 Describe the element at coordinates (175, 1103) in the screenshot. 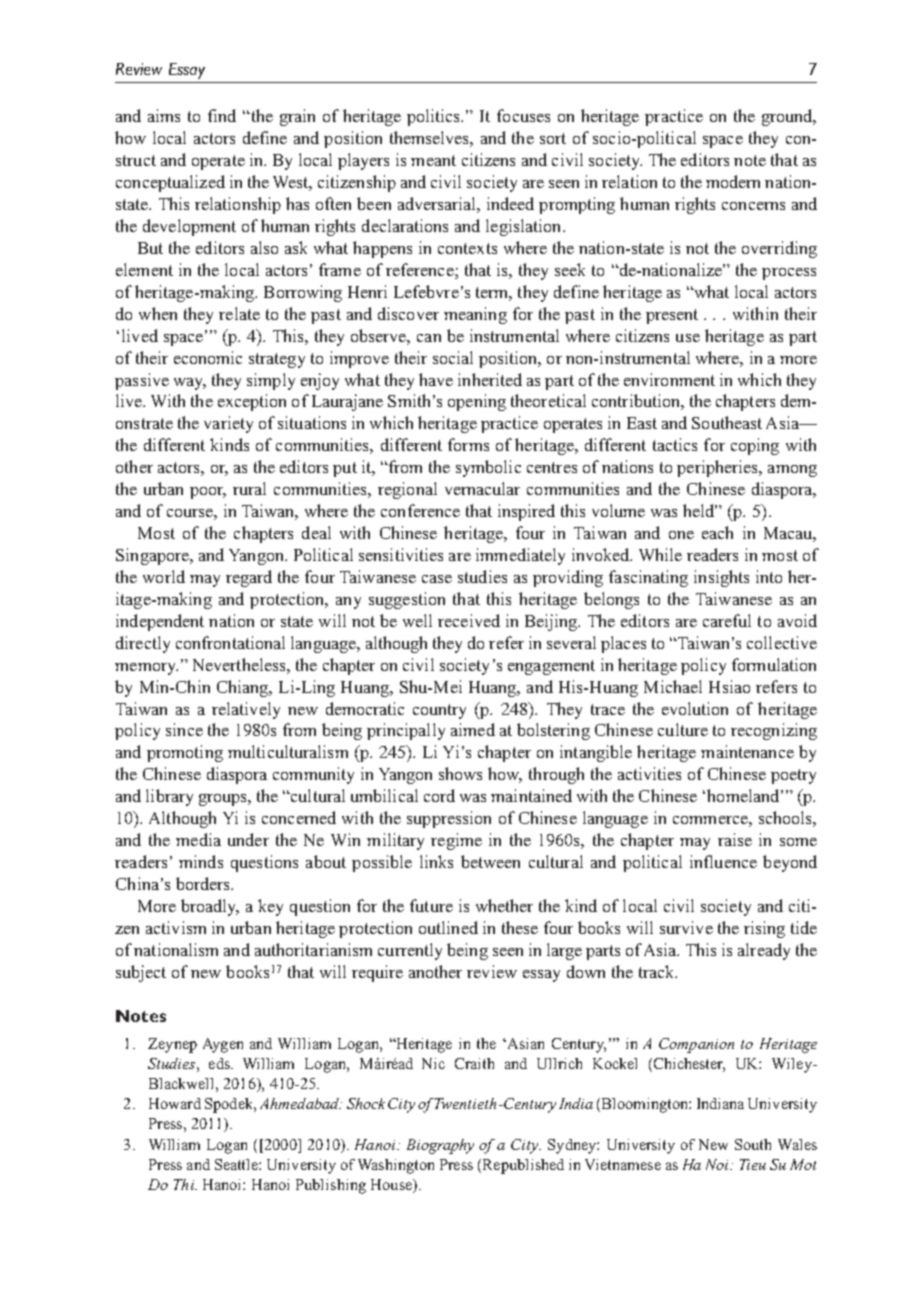

I see `Howard` at that location.
